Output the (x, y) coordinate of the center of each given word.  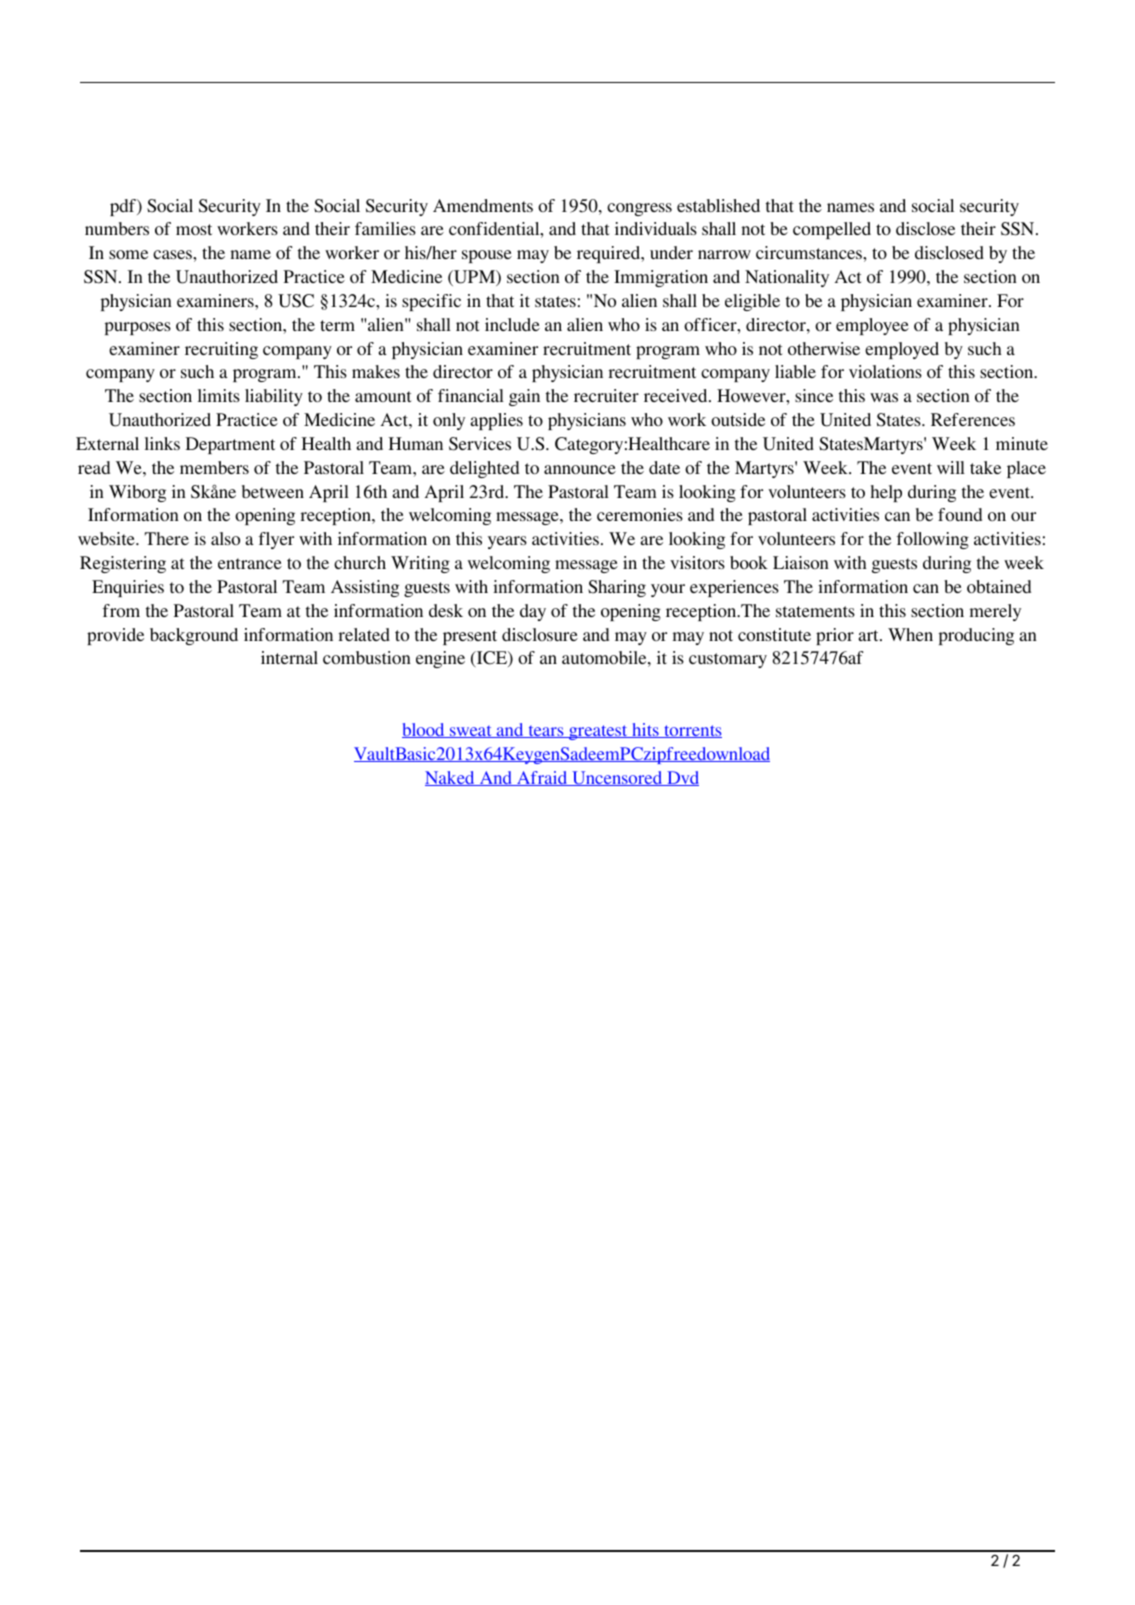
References (973, 419)
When (910, 634)
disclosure (540, 634)
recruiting (221, 350)
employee (872, 326)
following (933, 540)
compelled (832, 230)
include (512, 324)
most (194, 229)
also (225, 538)
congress (639, 209)
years (507, 542)
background (194, 636)
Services (480, 444)
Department (230, 445)
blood (424, 730)
